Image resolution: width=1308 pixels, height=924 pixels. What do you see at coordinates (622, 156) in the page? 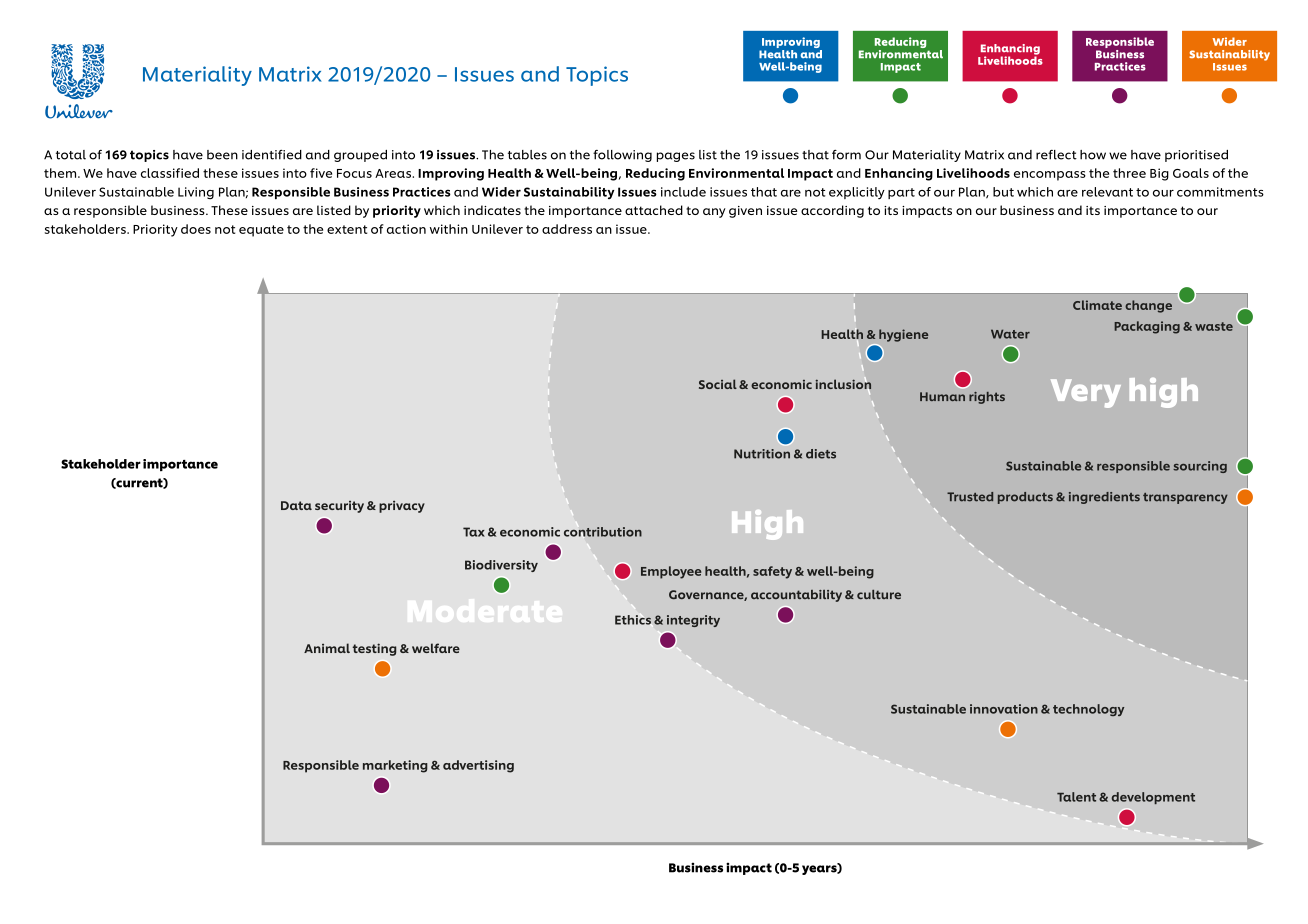
I see `following` at bounding box center [622, 156].
